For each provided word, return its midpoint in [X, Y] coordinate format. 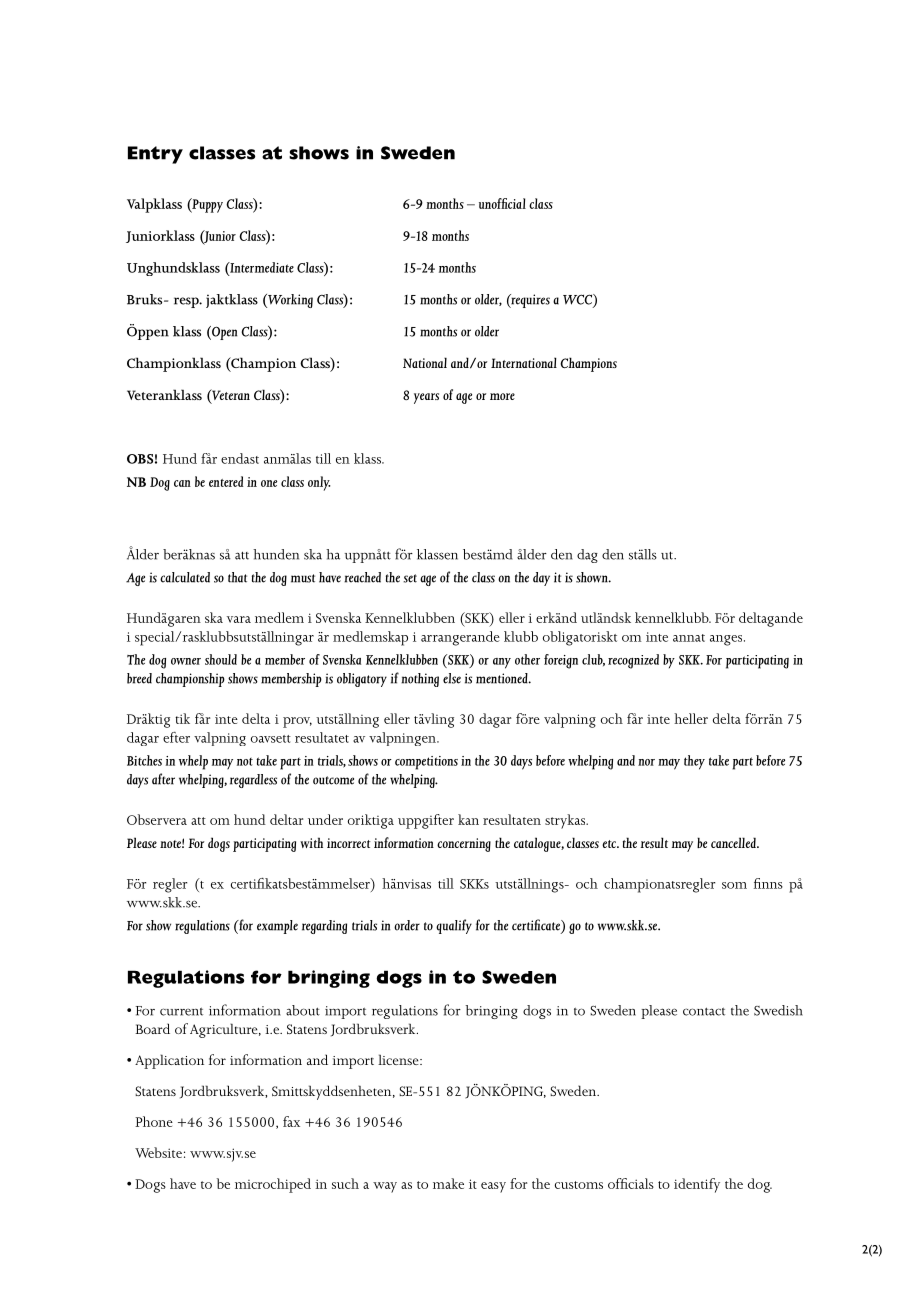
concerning [464, 845]
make [448, 1183]
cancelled [734, 842]
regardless [253, 781]
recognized [633, 661]
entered [226, 481]
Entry [155, 155]
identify [697, 1185]
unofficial [502, 203]
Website [158, 1152]
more [502, 396]
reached [362, 577]
